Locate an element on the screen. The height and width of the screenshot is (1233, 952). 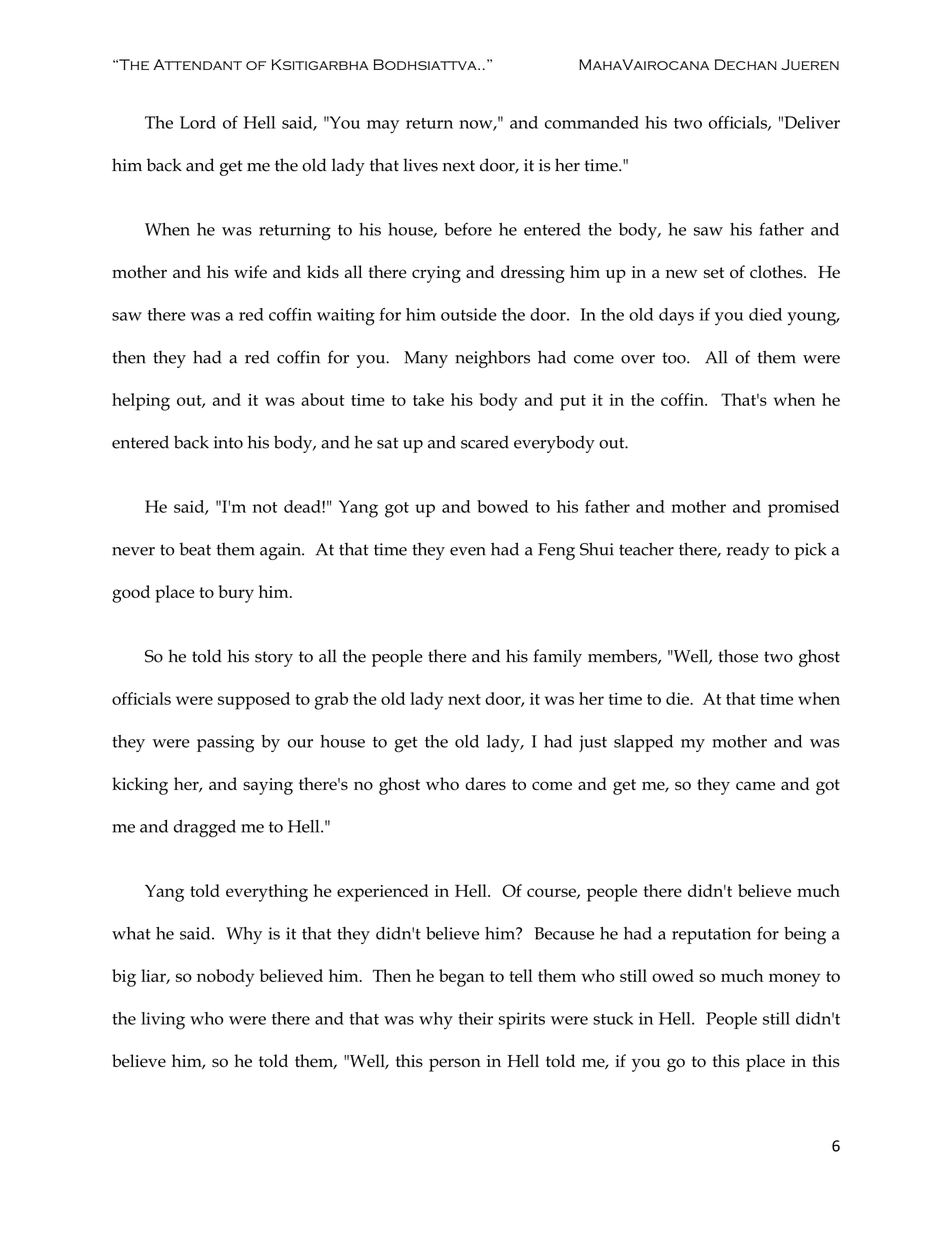
even is located at coordinates (468, 551).
